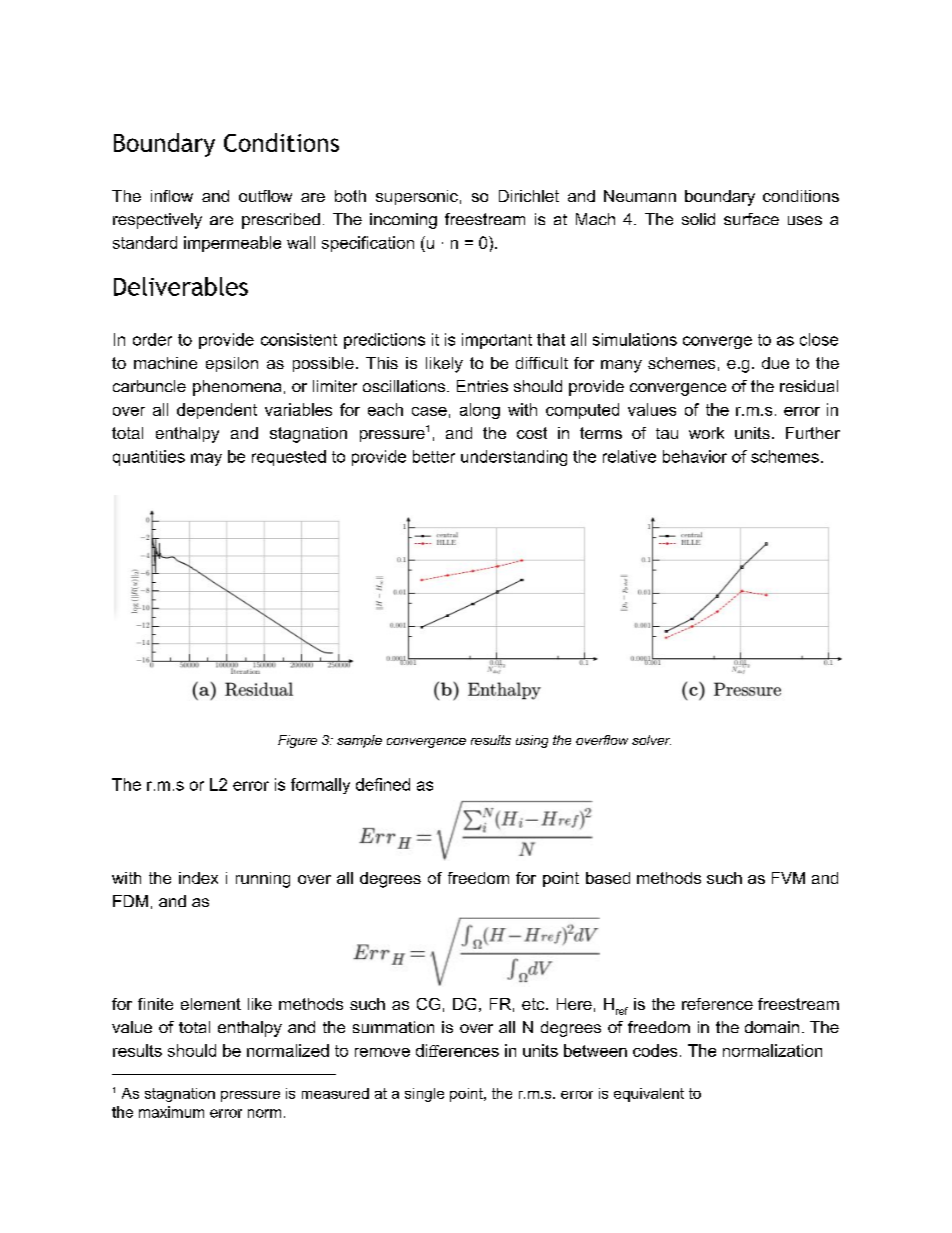  Describe the element at coordinates (717, 1004) in the screenshot. I see `reference` at that location.
